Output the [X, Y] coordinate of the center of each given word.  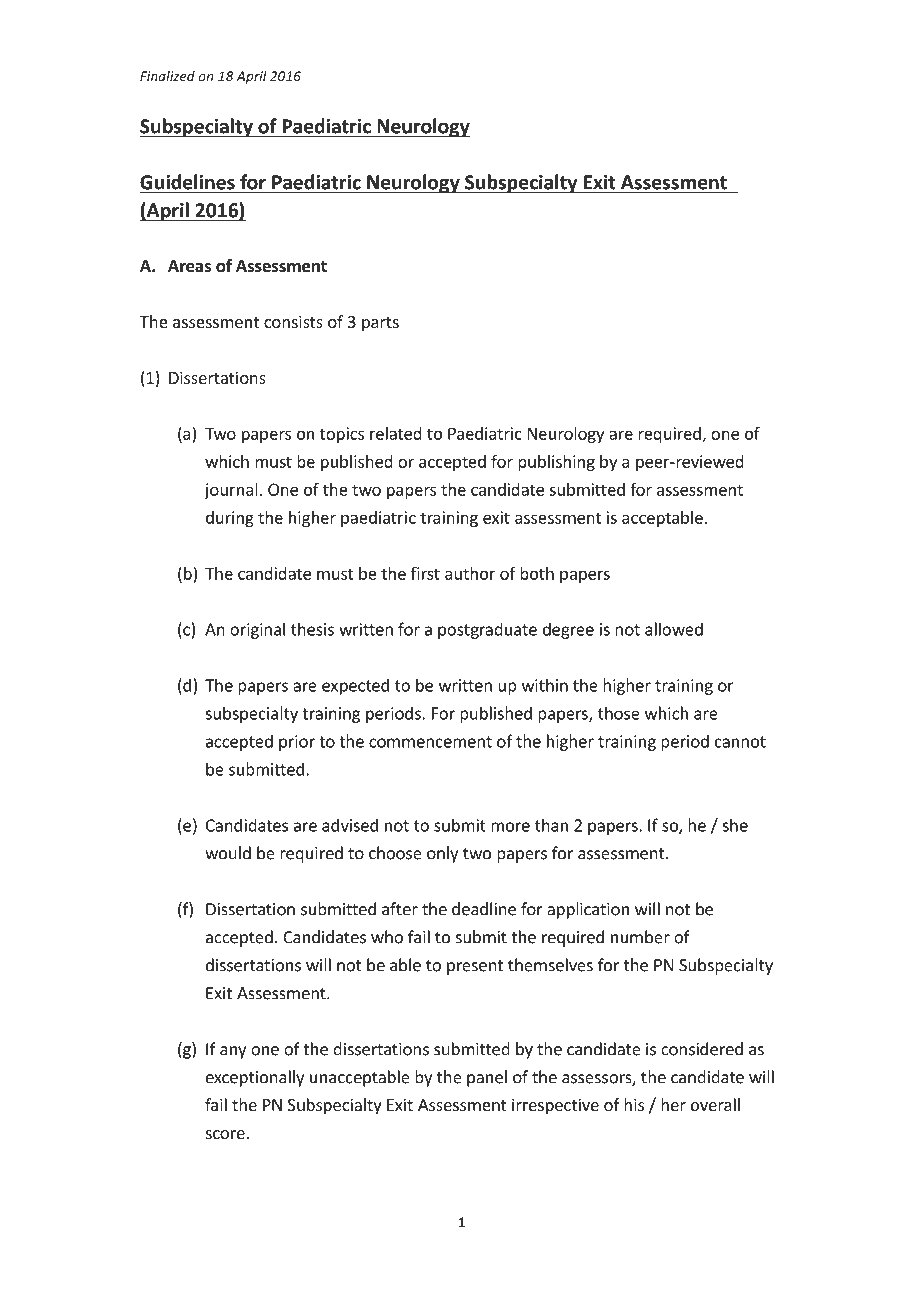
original [257, 630]
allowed [674, 629]
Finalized [167, 76]
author [470, 573]
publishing [556, 463]
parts [380, 324]
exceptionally [255, 1078]
